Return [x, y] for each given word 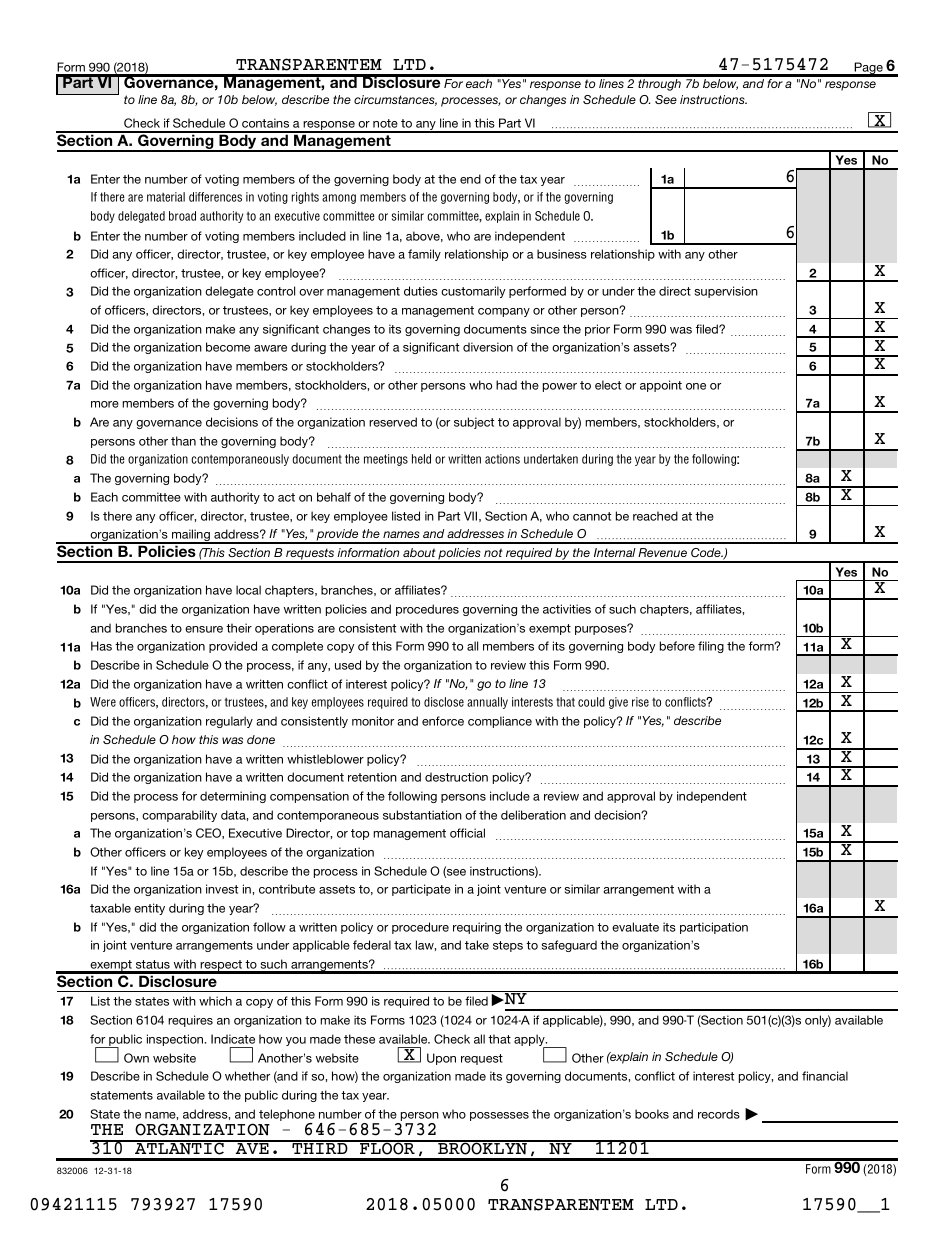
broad [182, 216]
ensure [204, 629]
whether [247, 1076]
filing [711, 647]
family [424, 255]
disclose [444, 702]
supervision [726, 292]
